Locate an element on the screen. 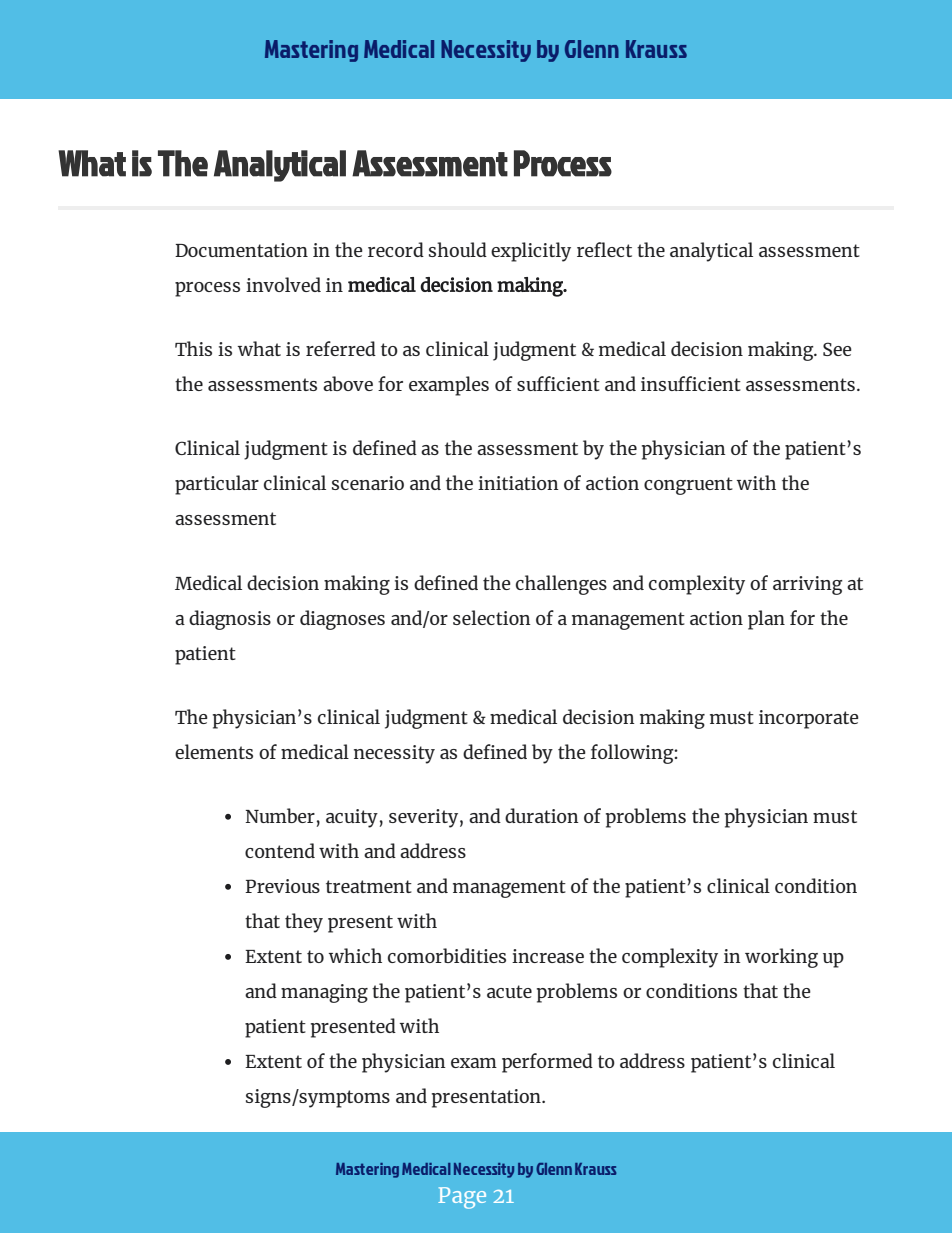 The height and width of the screenshot is (1233, 952). Page is located at coordinates (462, 1198).
